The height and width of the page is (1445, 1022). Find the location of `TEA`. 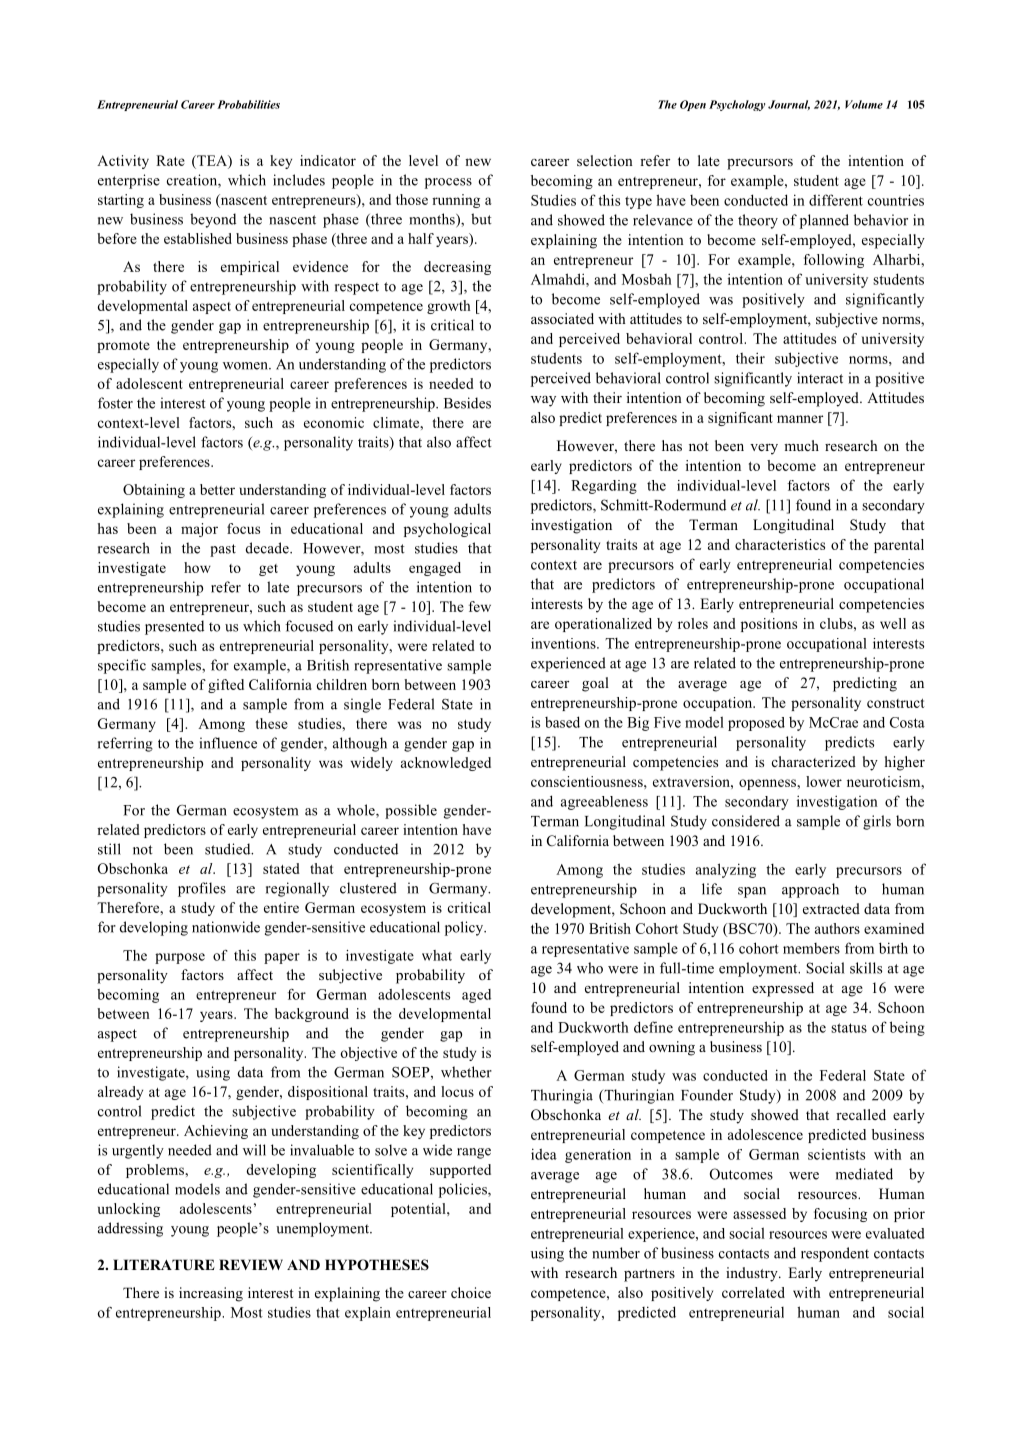

TEA is located at coordinates (212, 160).
